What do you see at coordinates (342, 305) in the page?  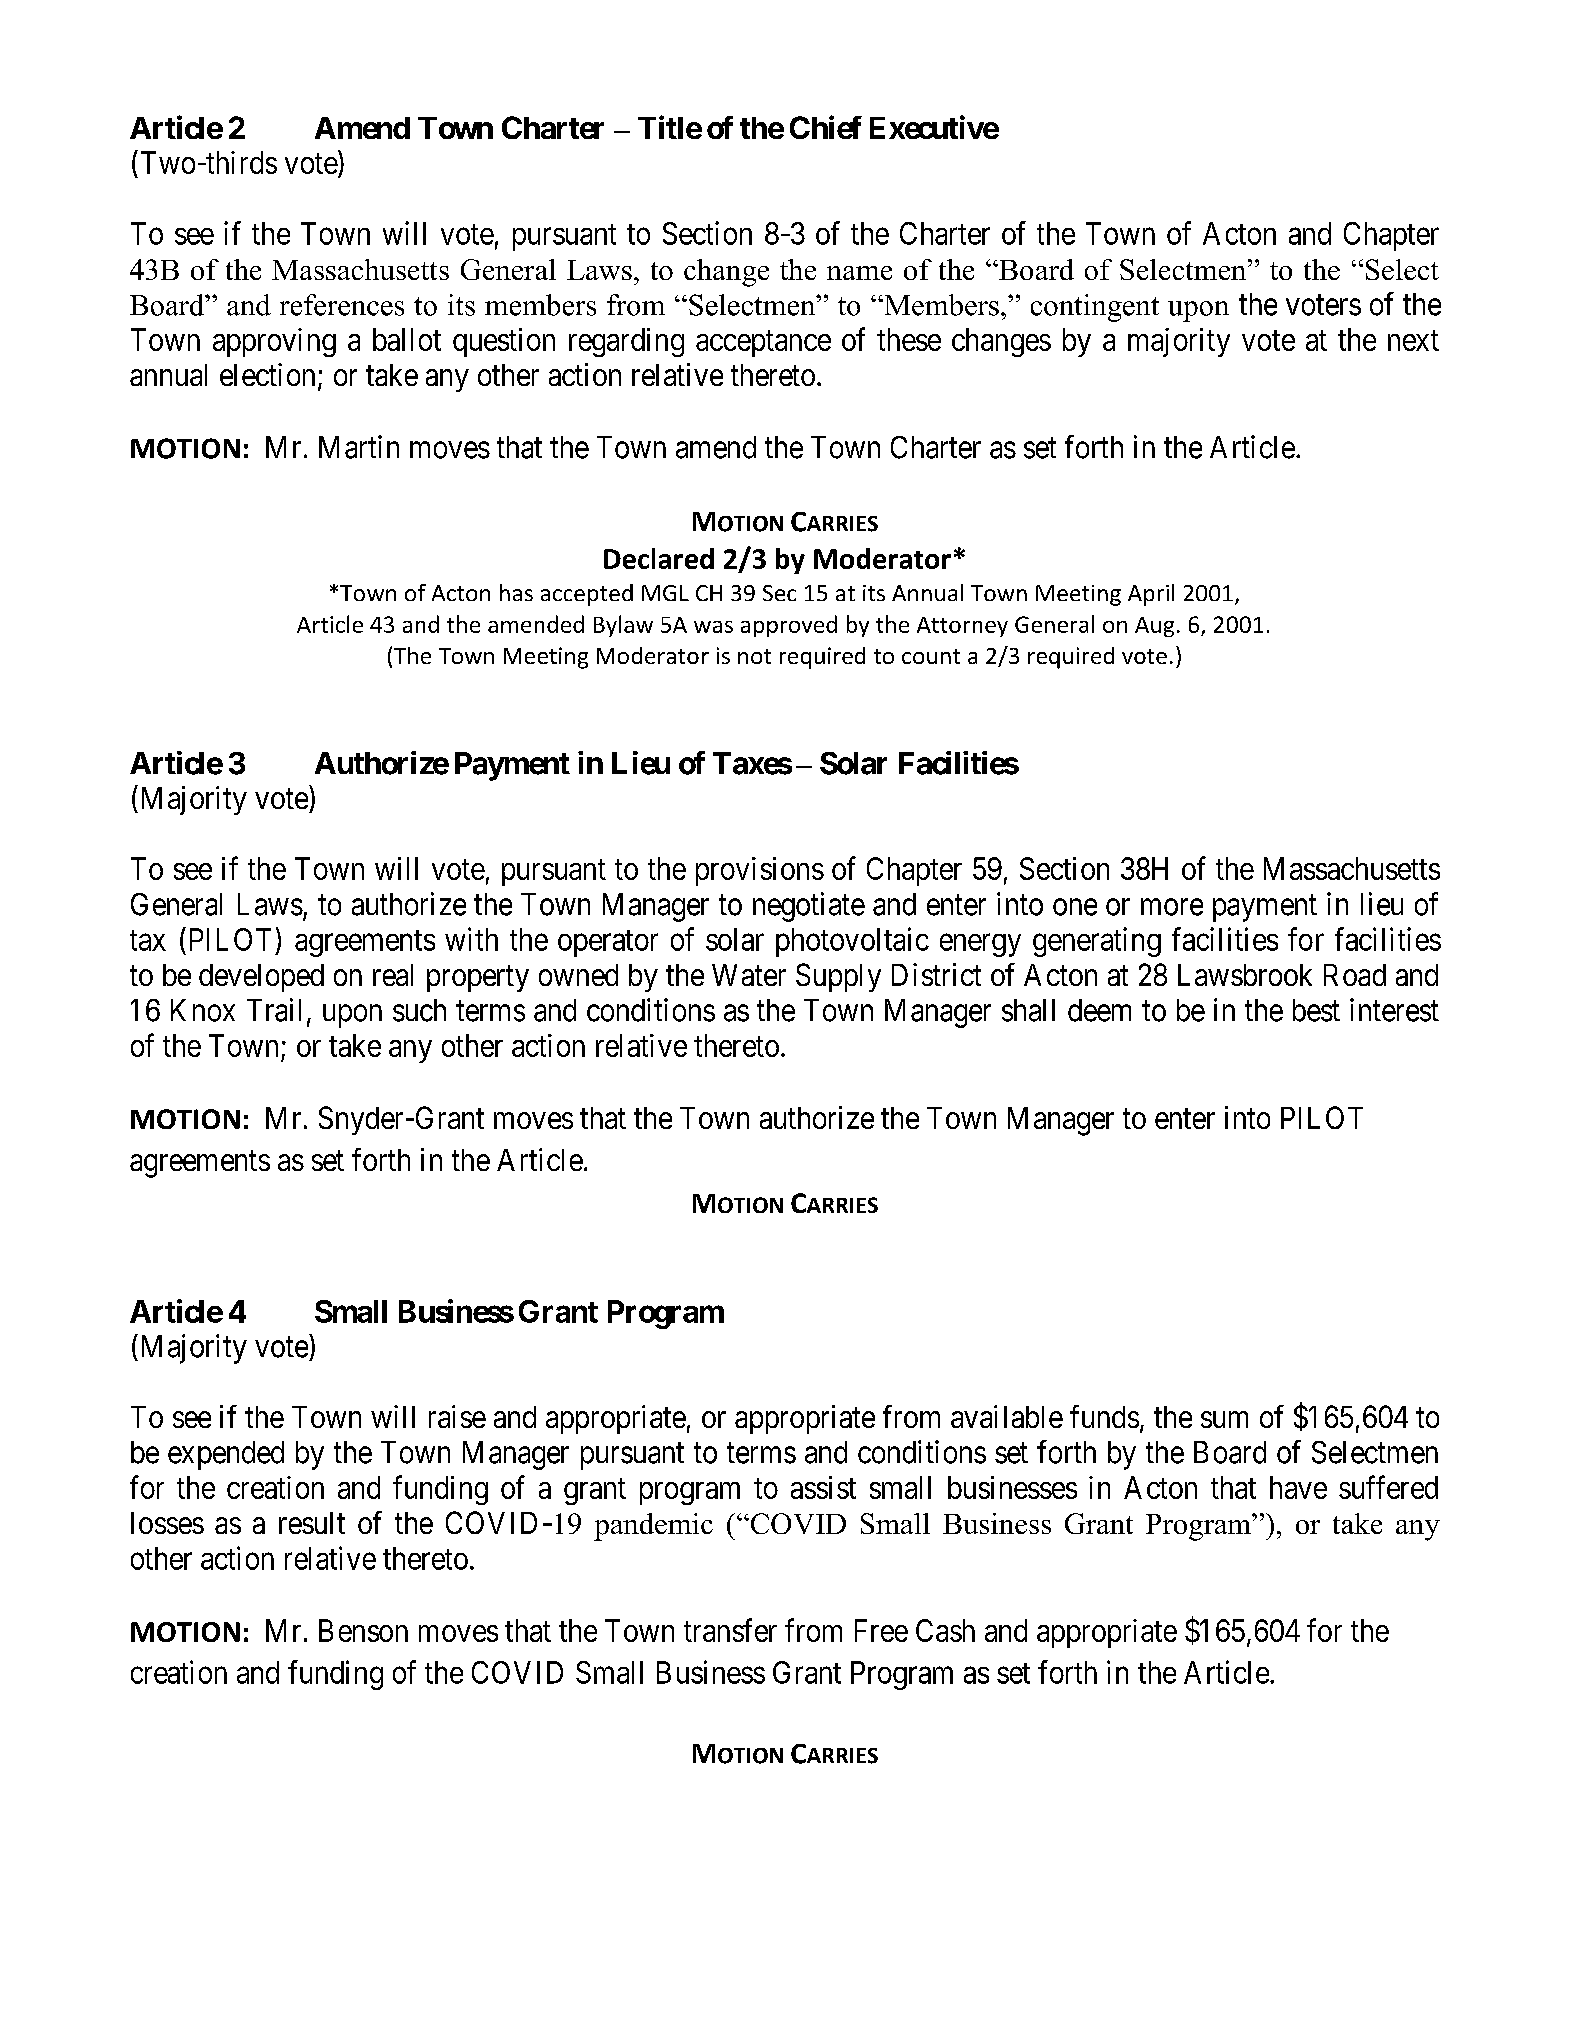 I see `references` at bounding box center [342, 305].
